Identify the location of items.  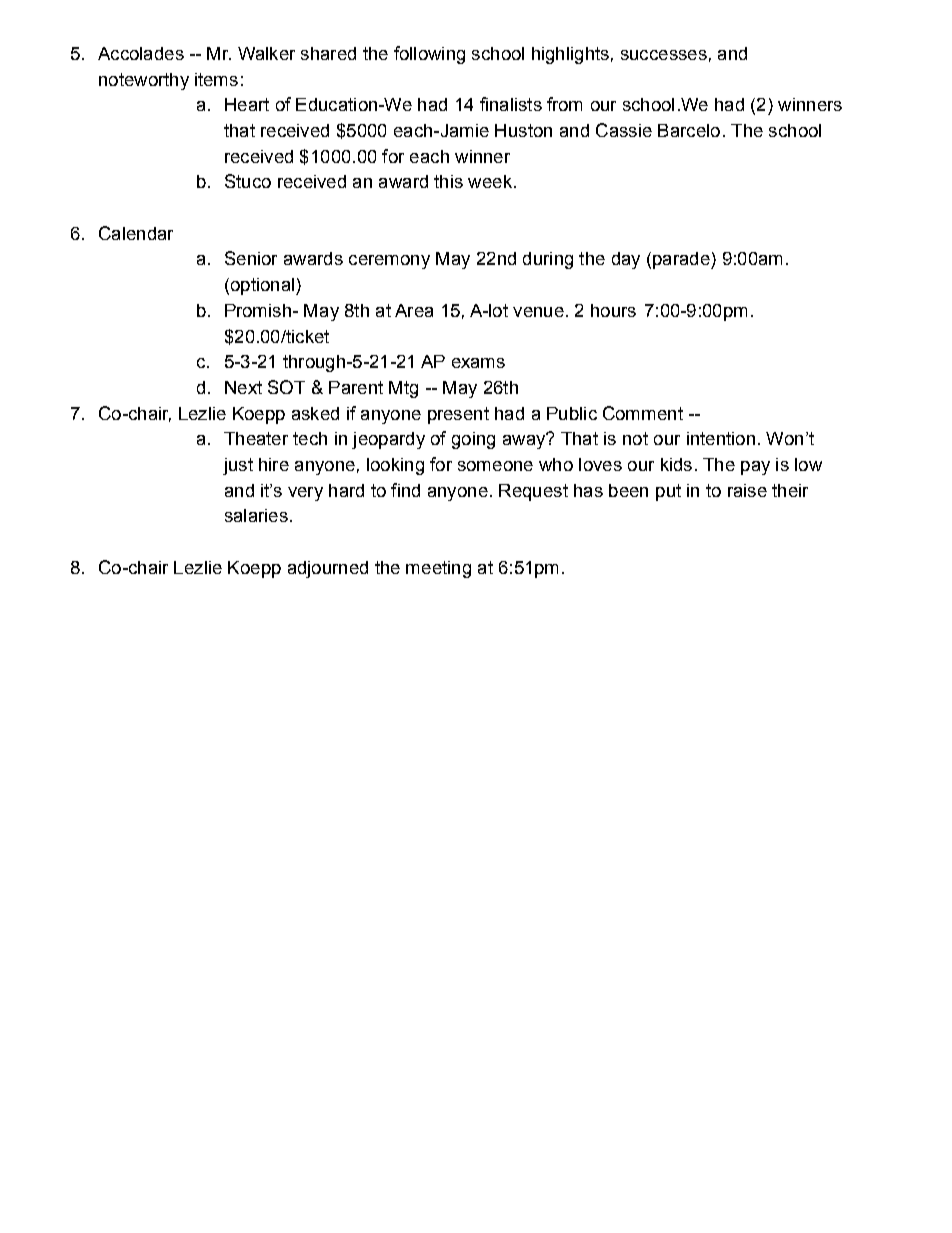
(216, 79).
